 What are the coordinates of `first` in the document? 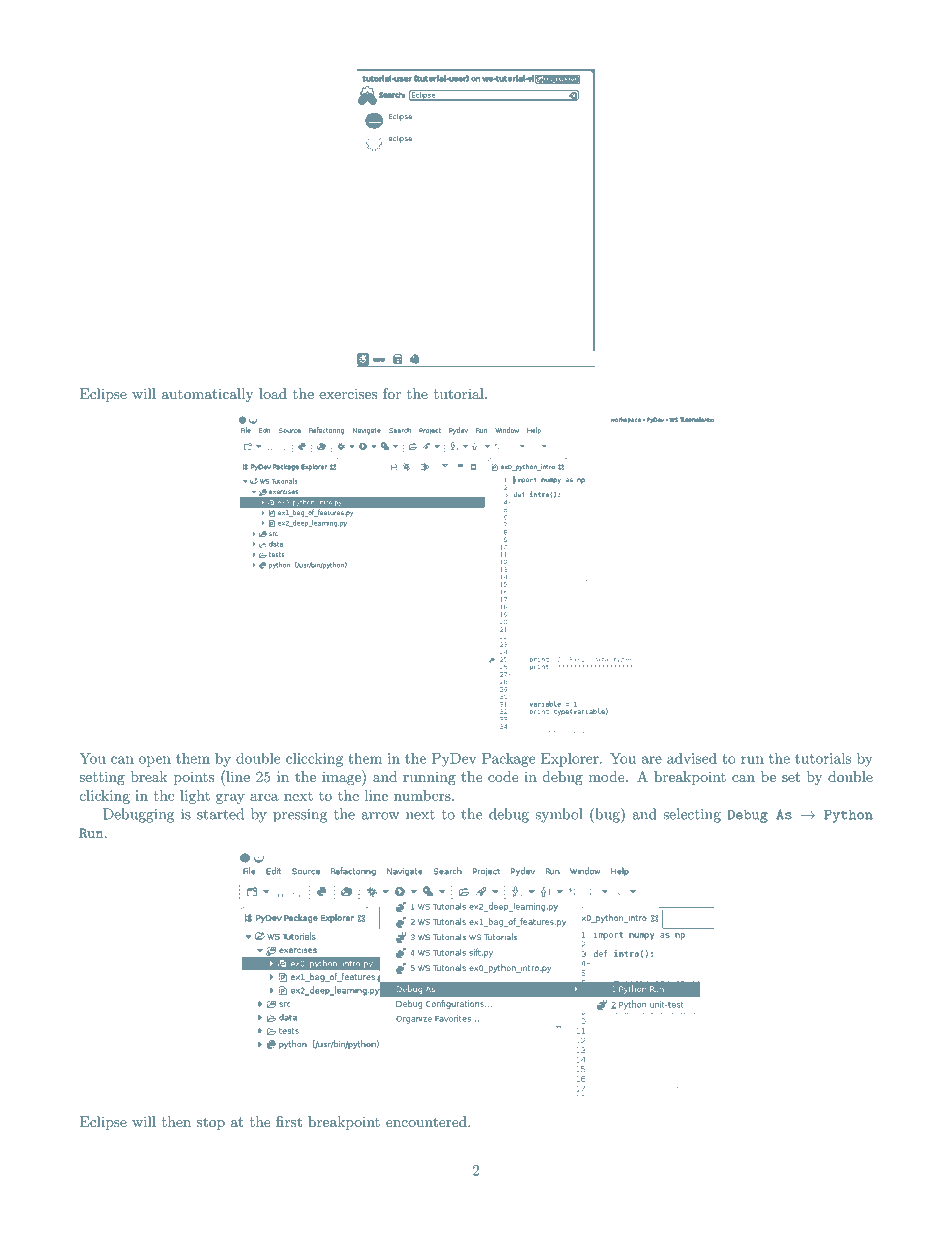 It's located at (289, 1121).
